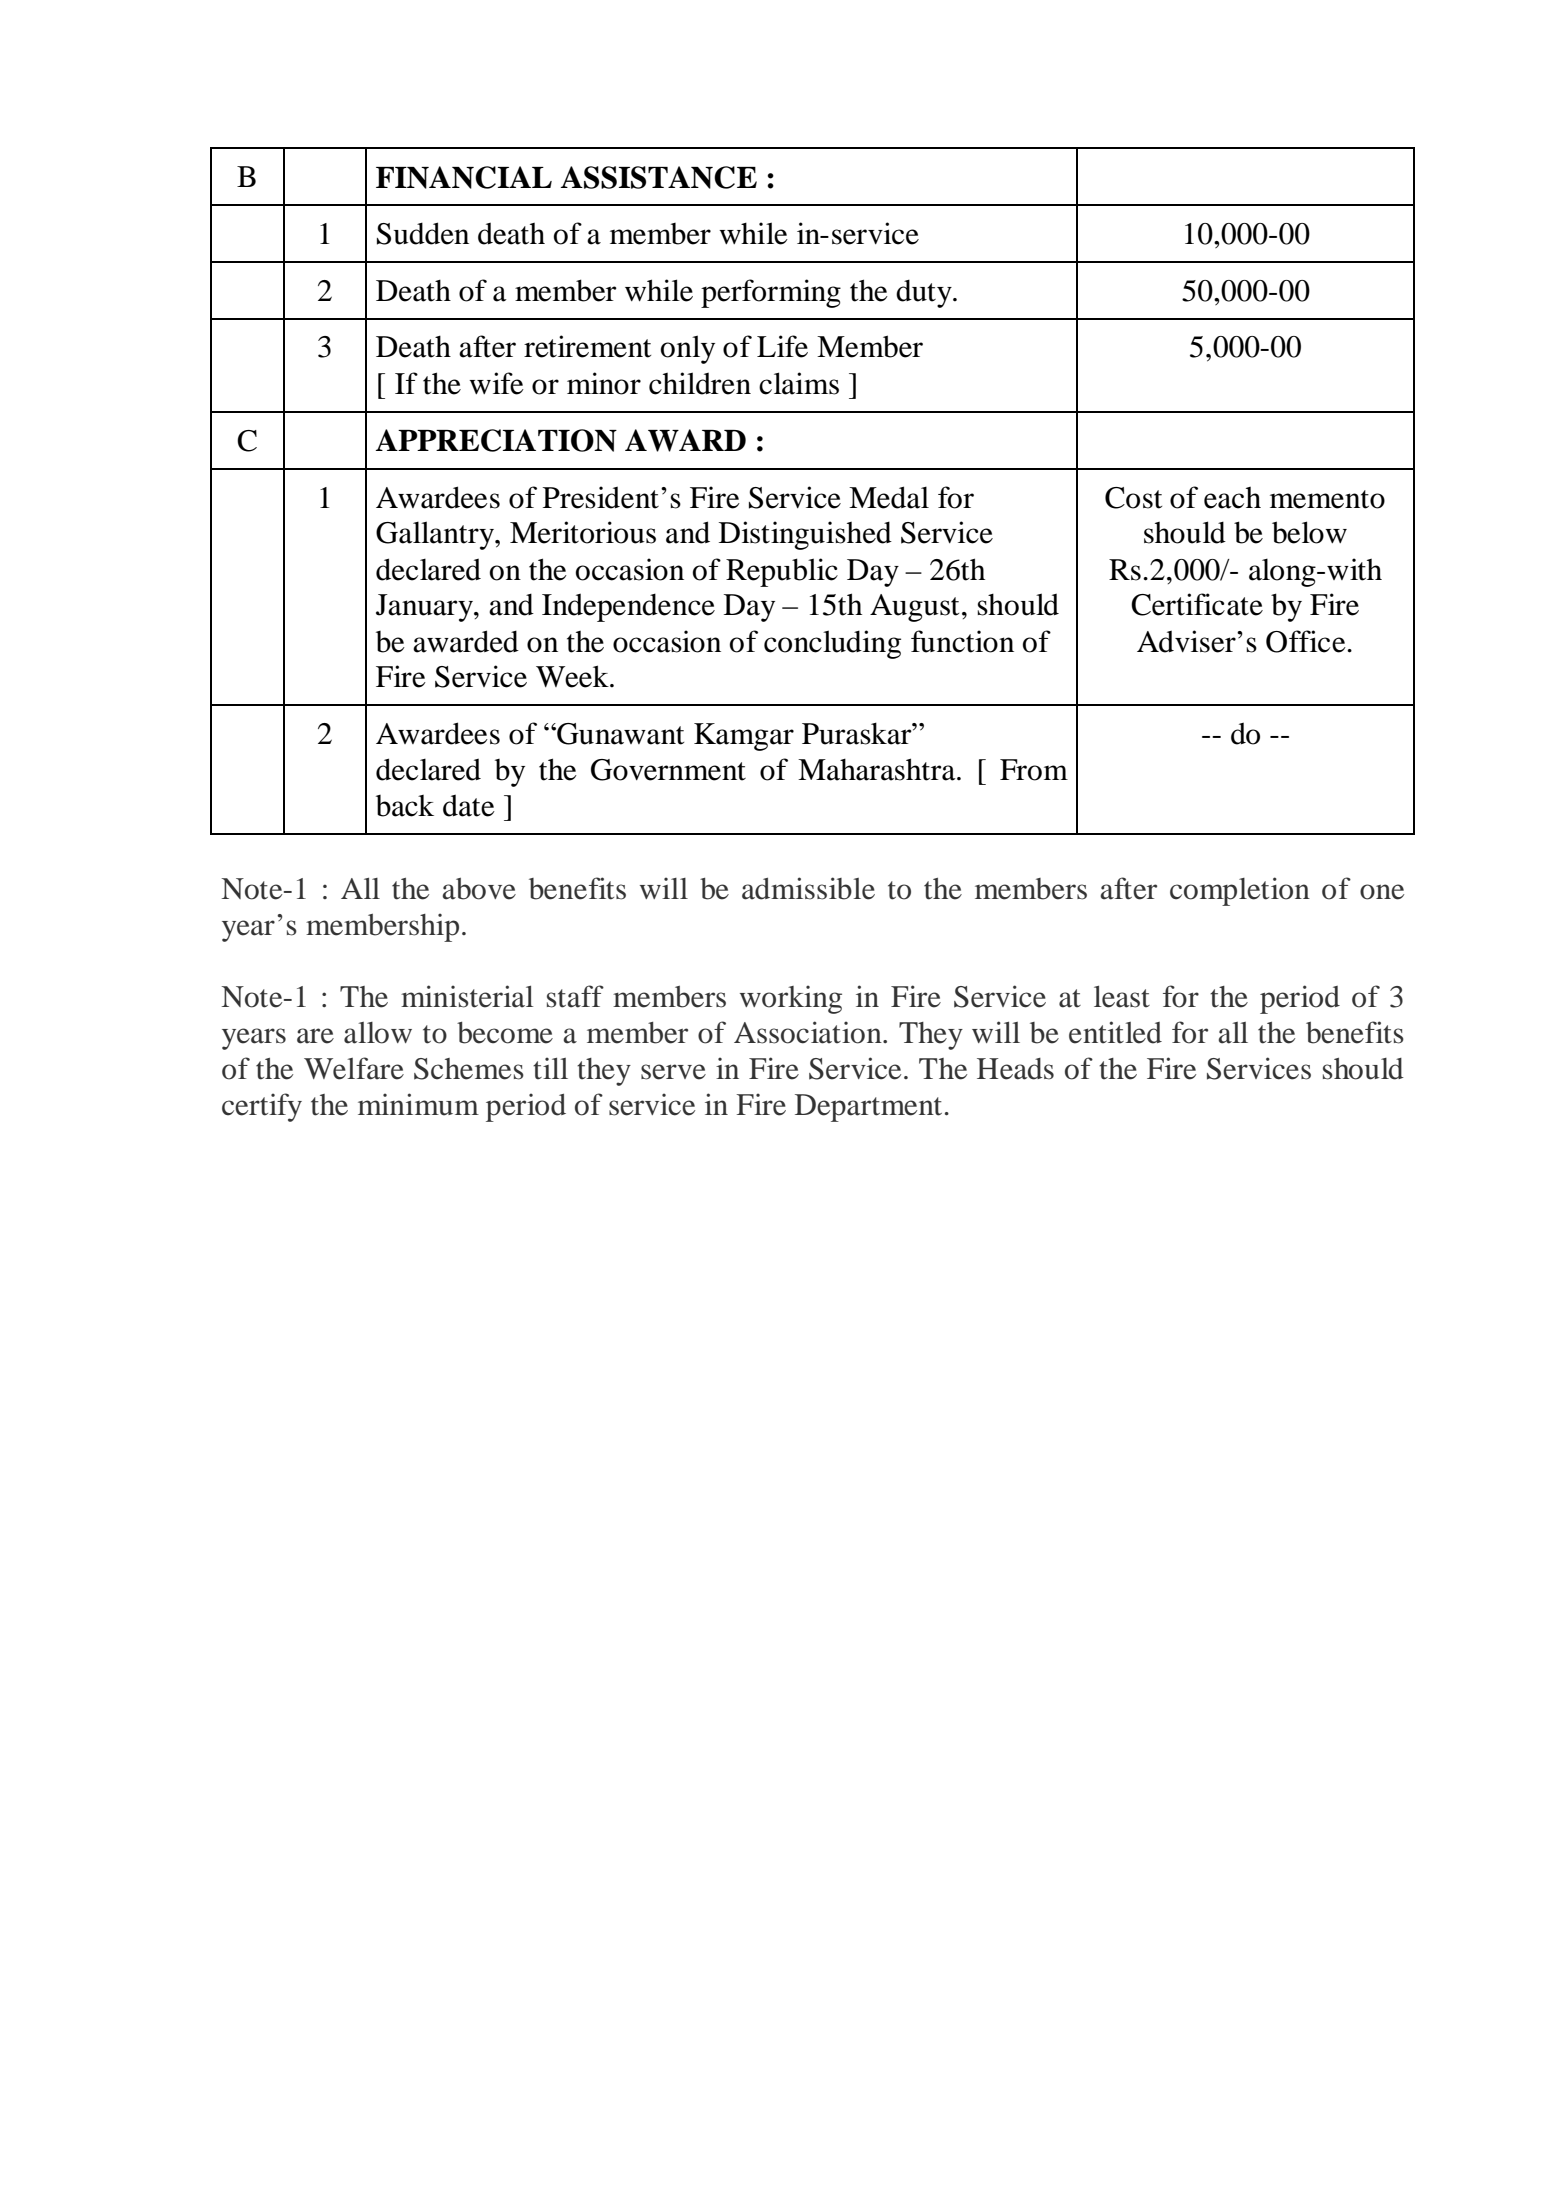 The height and width of the image is (2195, 1551). Describe the element at coordinates (868, 1108) in the image. I see `Department` at that location.
